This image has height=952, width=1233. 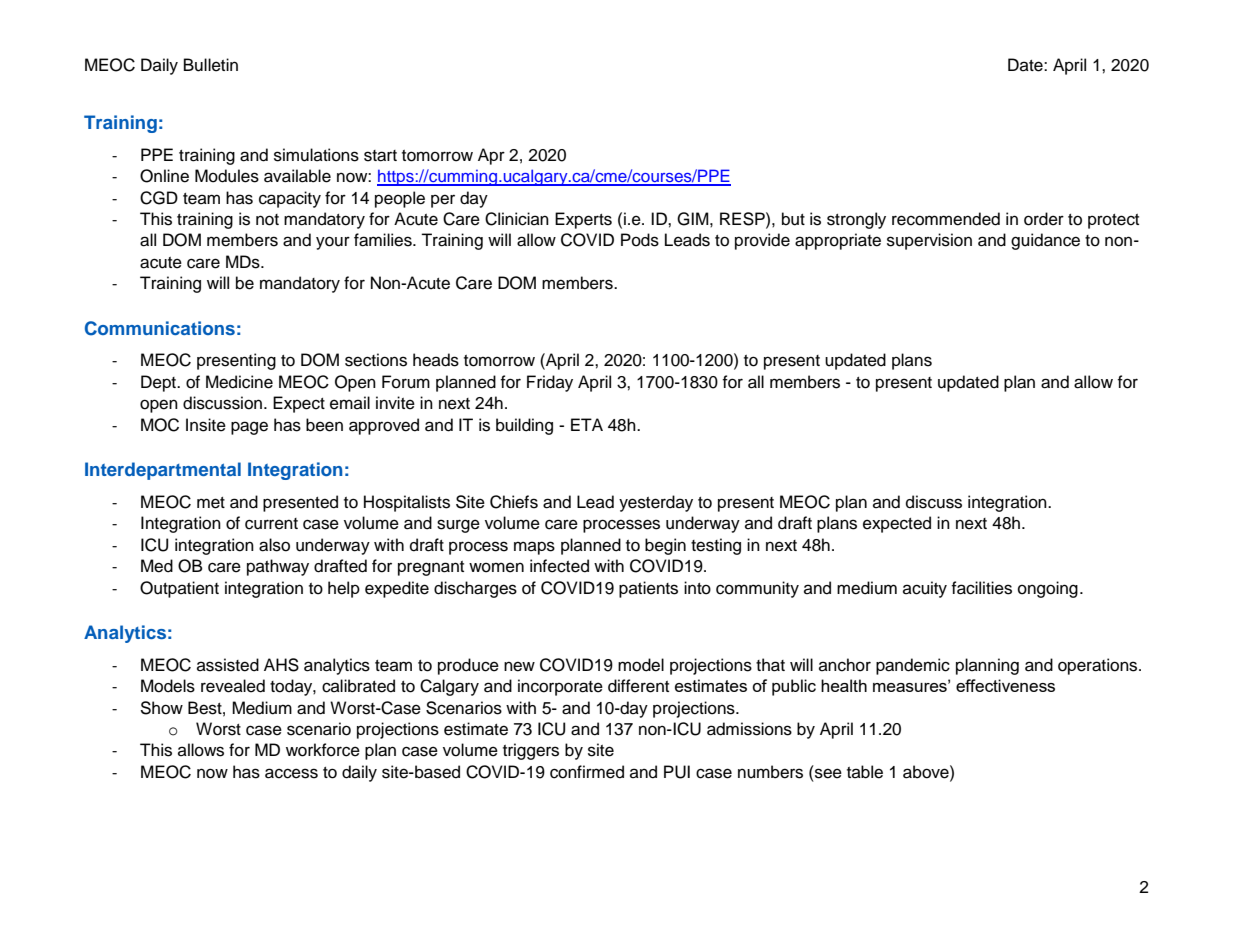 What do you see at coordinates (271, 524) in the image?
I see `current` at bounding box center [271, 524].
